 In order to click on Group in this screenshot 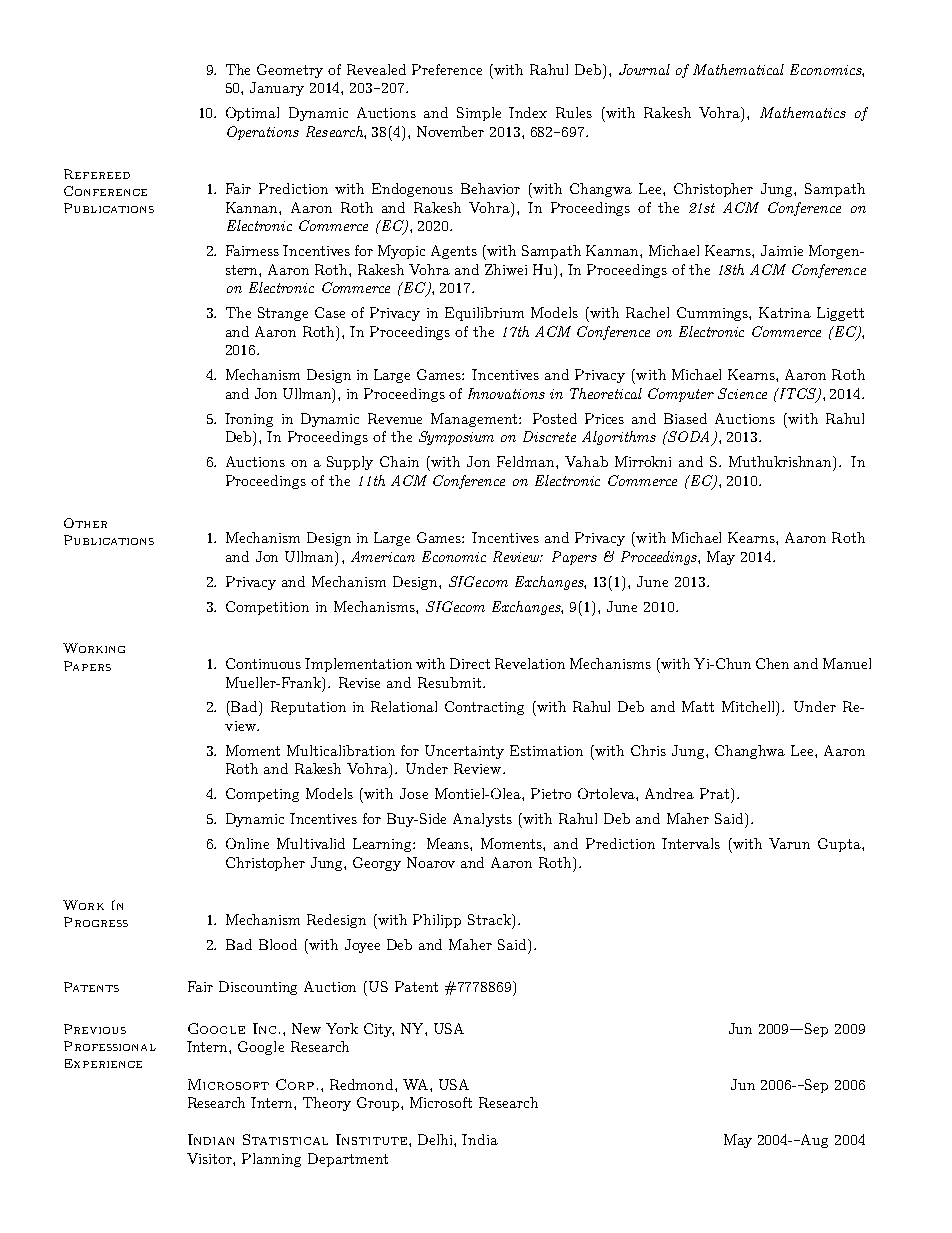, I will do `click(379, 1104)`.
